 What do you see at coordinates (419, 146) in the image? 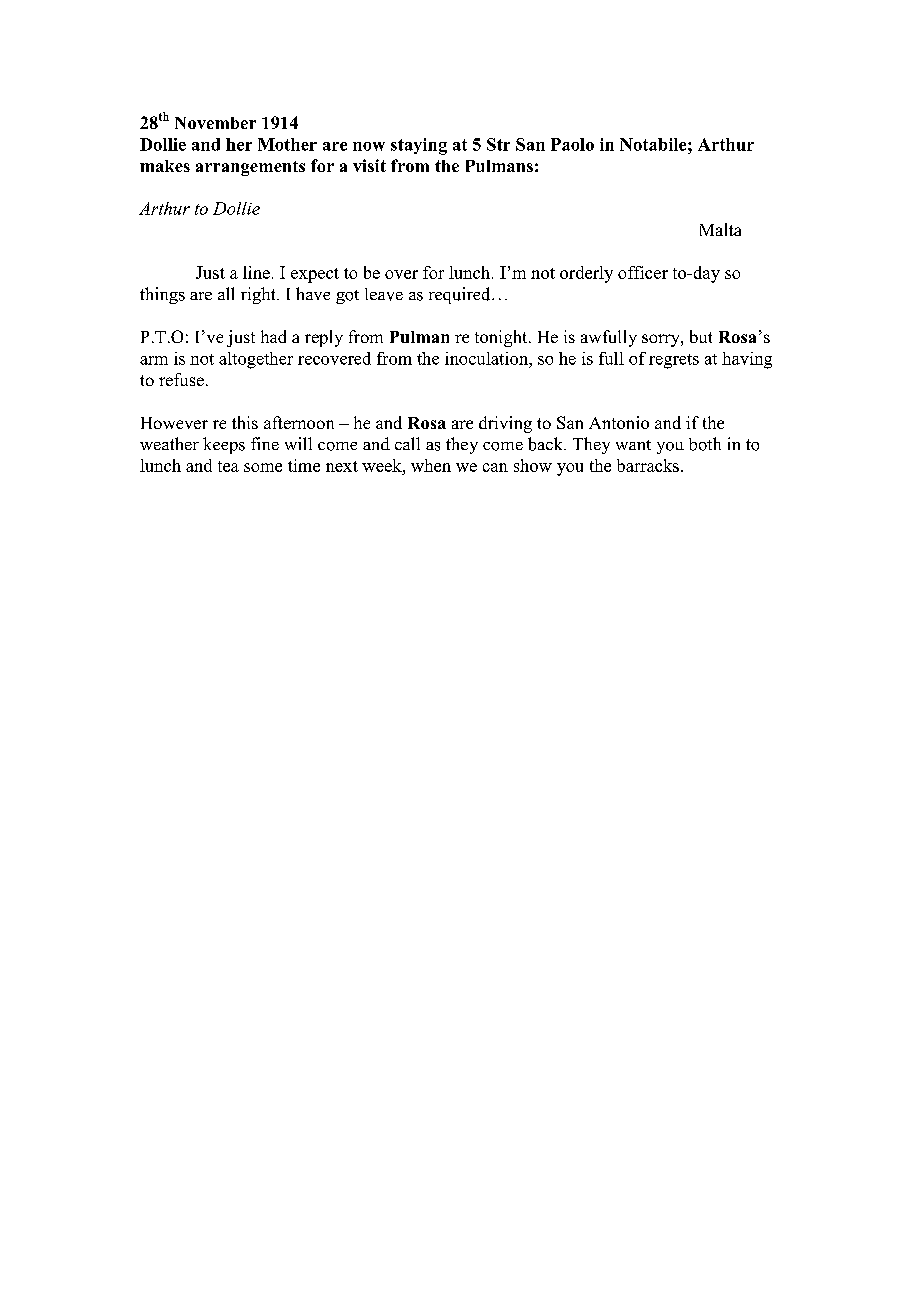
I see `staying` at bounding box center [419, 146].
